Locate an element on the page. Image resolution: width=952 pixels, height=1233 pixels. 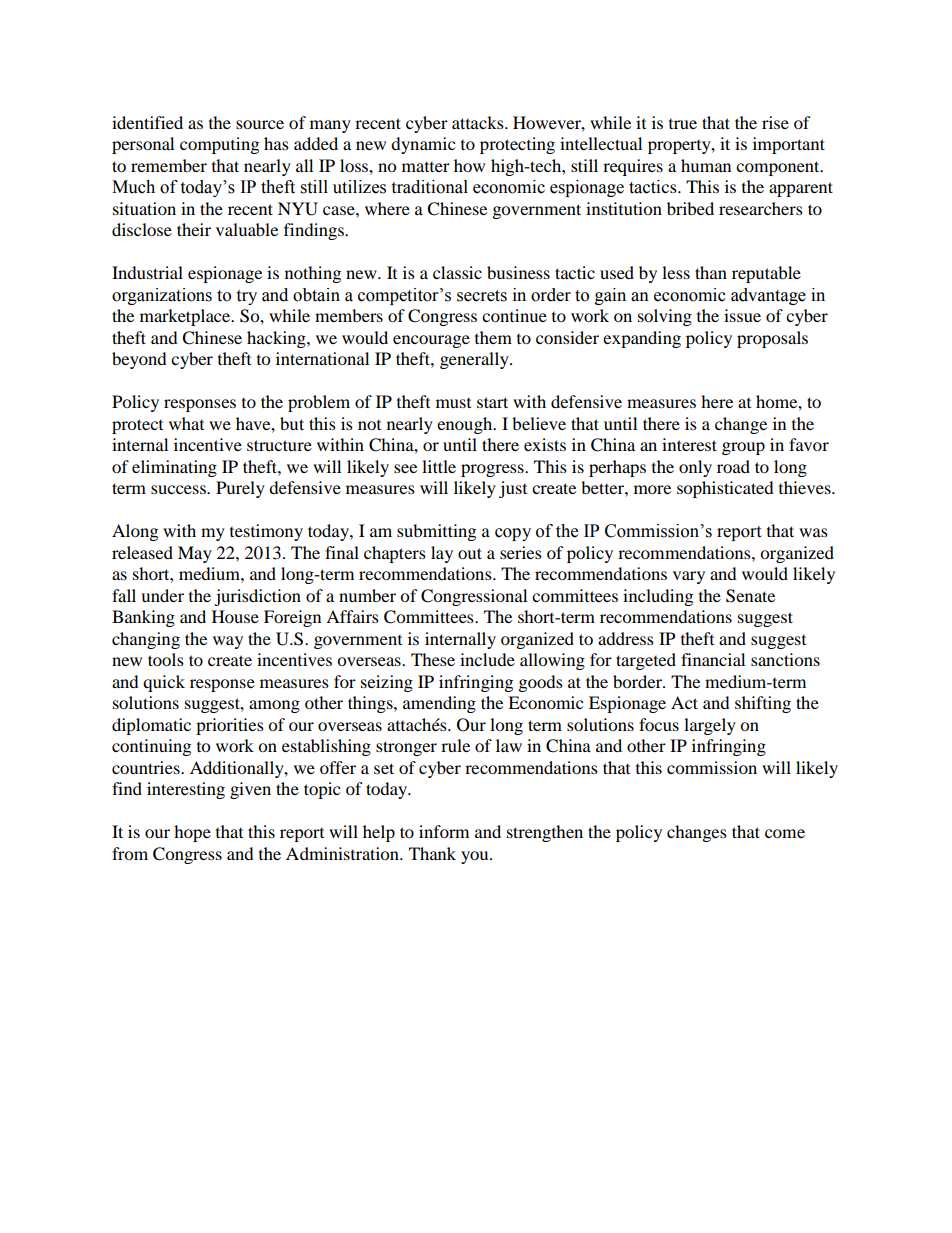
generally is located at coordinates (475, 360).
